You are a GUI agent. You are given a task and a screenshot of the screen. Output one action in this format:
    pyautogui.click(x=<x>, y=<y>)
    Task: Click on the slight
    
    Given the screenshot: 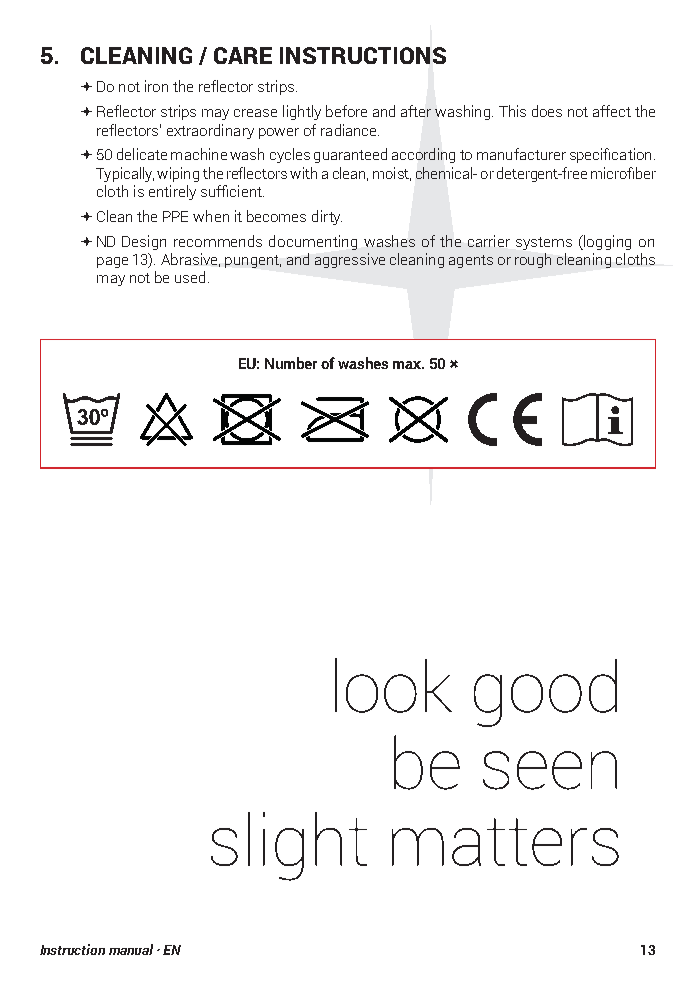 What is the action you would take?
    pyautogui.click(x=289, y=846)
